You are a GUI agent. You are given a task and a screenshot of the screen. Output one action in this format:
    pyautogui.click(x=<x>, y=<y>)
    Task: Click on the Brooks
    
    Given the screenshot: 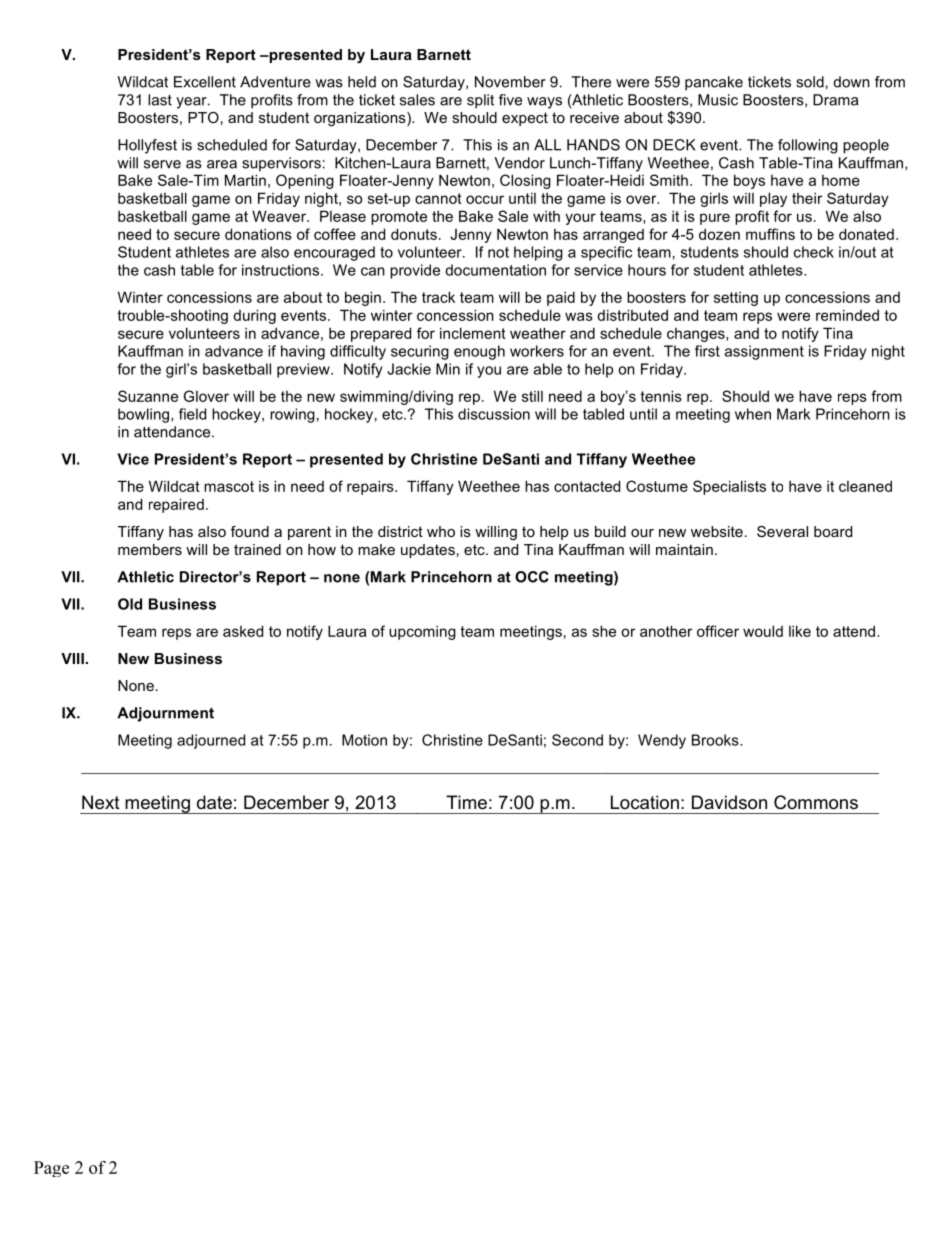 What is the action you would take?
    pyautogui.click(x=716, y=740)
